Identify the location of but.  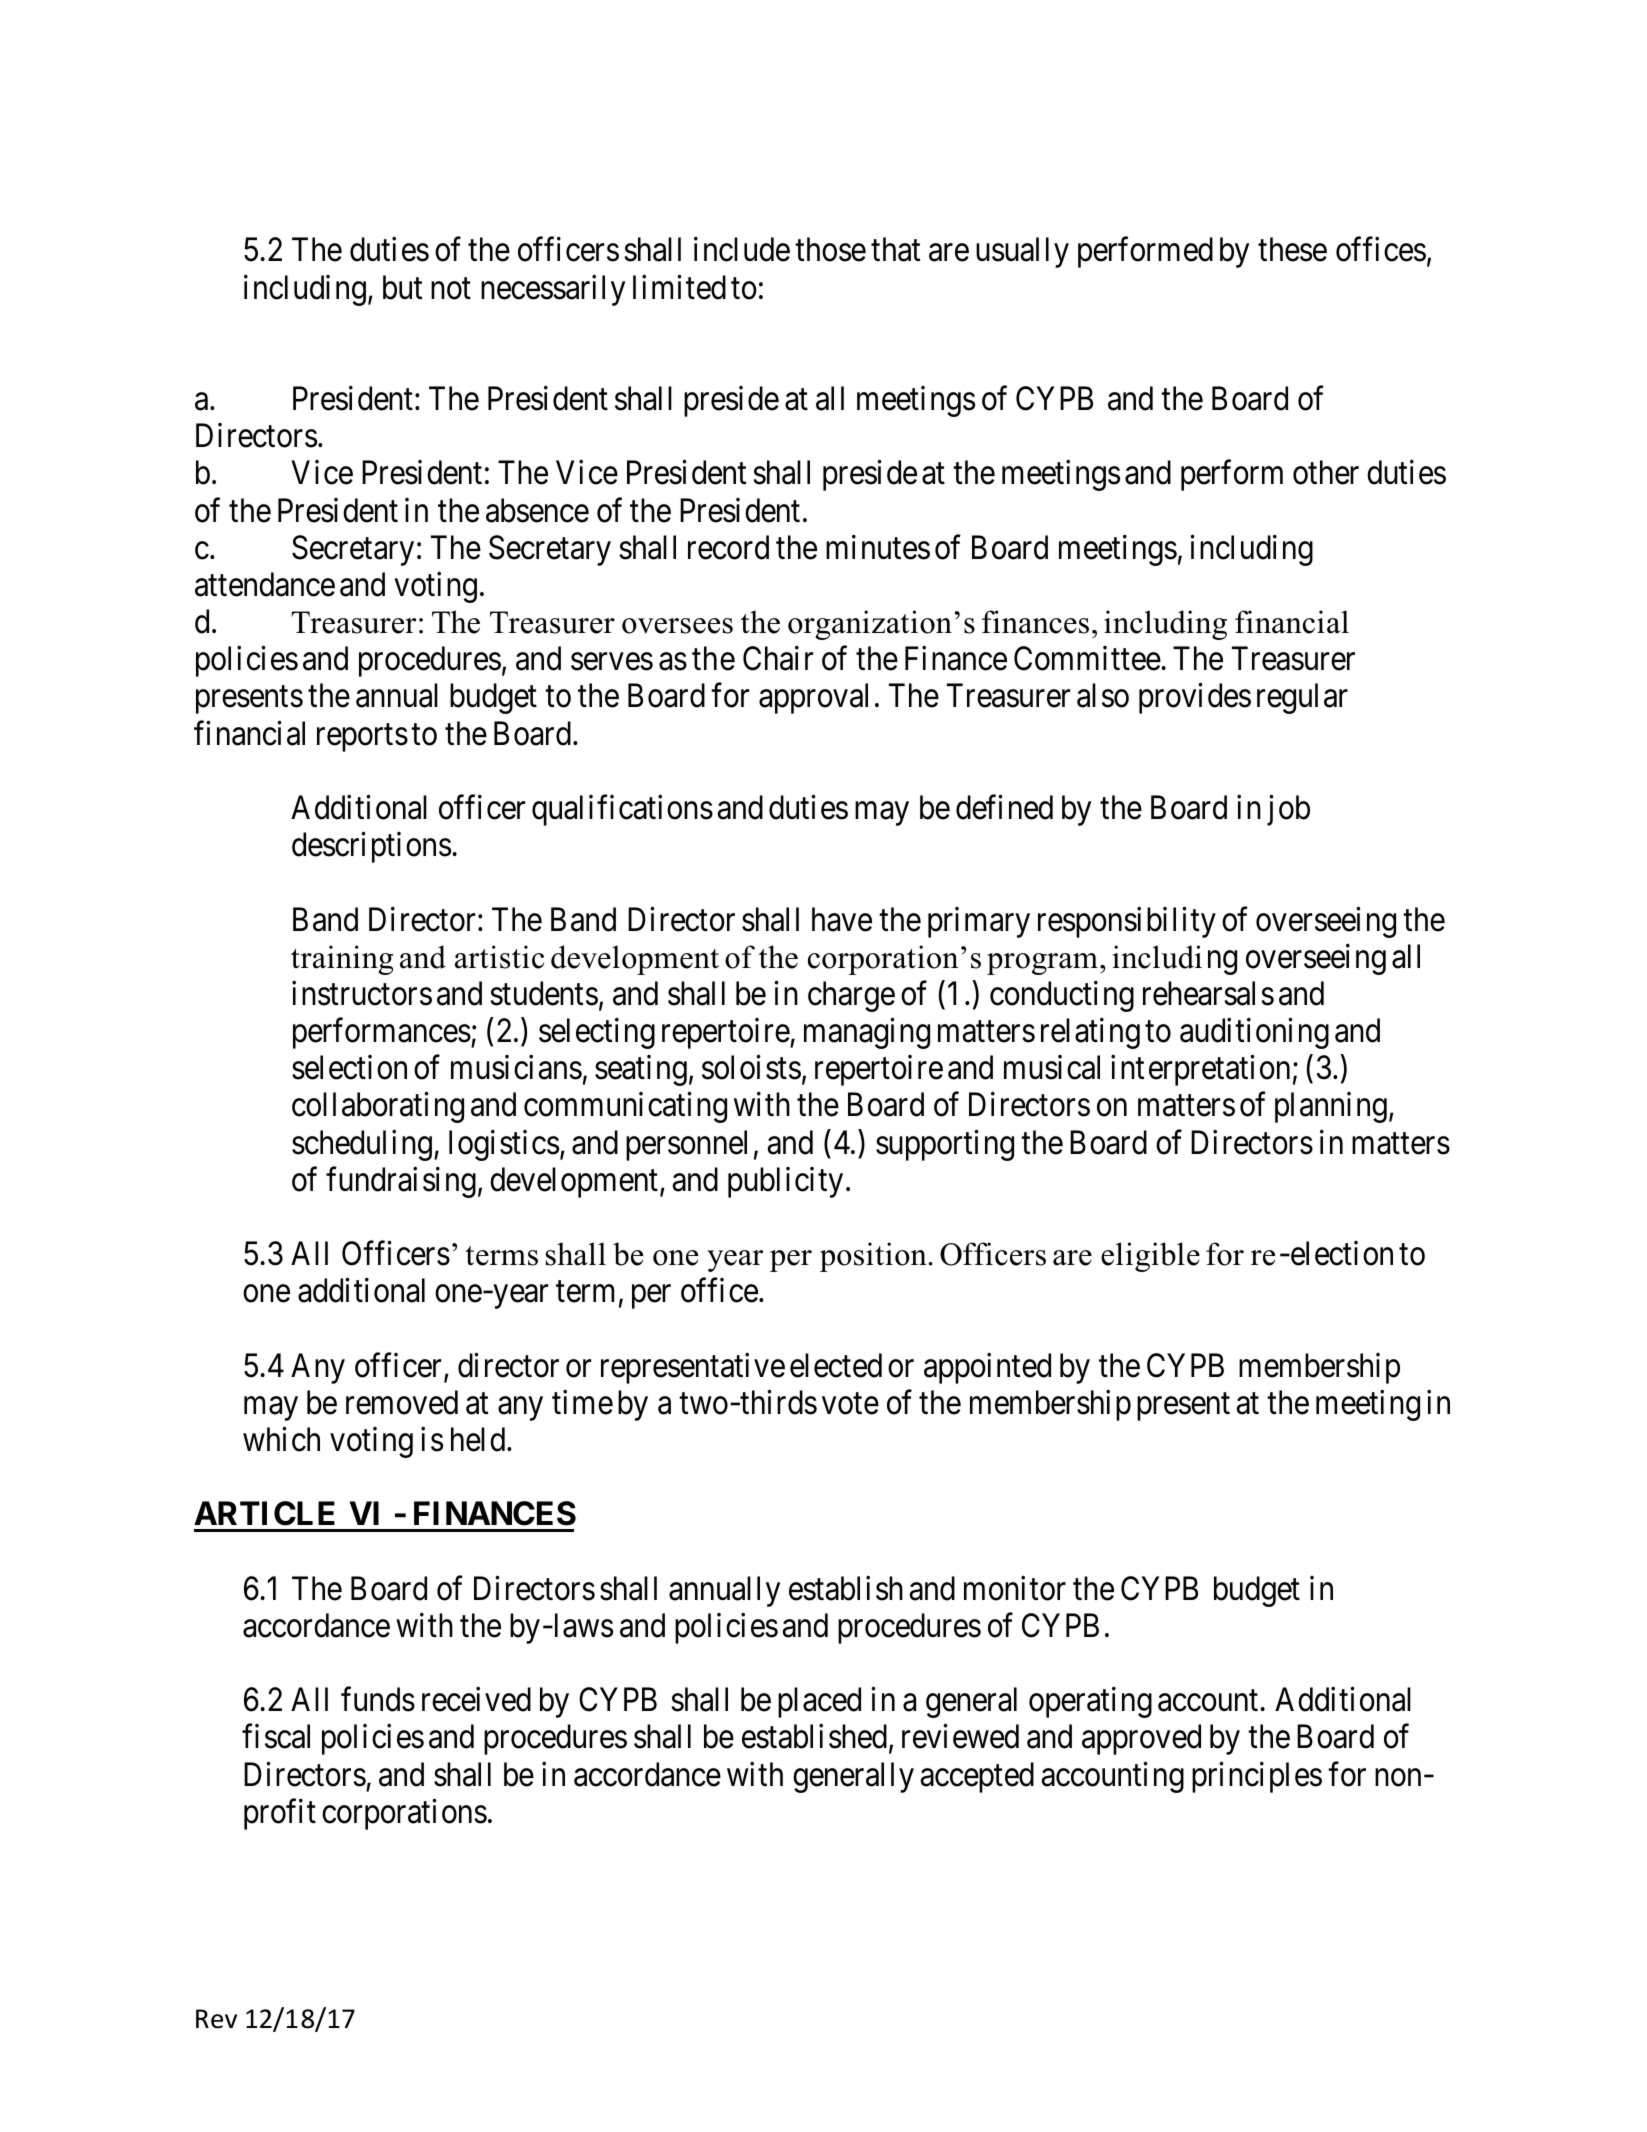
(403, 287).
